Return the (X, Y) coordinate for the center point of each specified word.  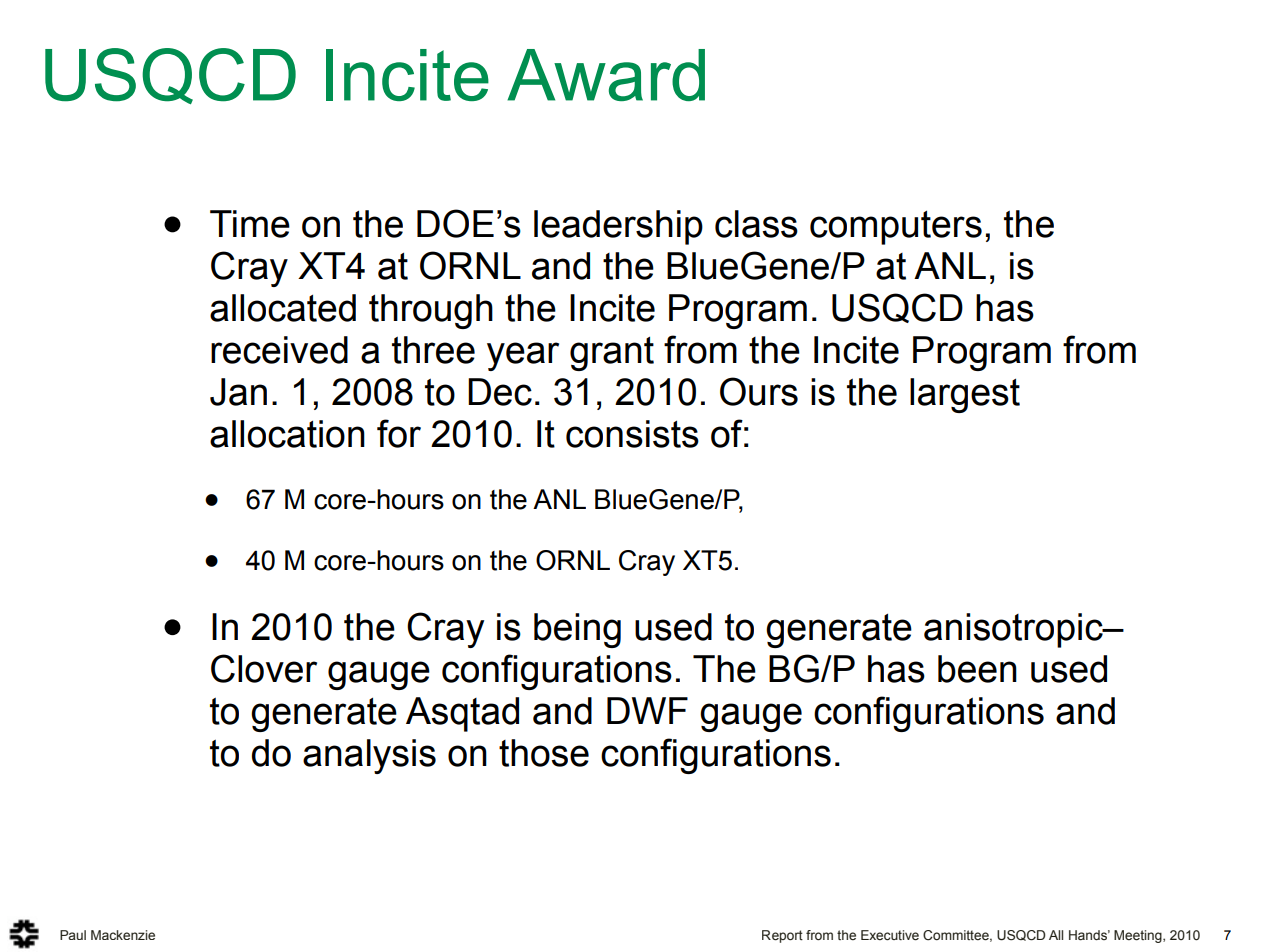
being (577, 630)
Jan (238, 392)
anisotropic (1014, 630)
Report (782, 936)
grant (612, 354)
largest (965, 395)
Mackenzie (123, 935)
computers (896, 228)
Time (250, 224)
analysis (369, 756)
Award (606, 75)
